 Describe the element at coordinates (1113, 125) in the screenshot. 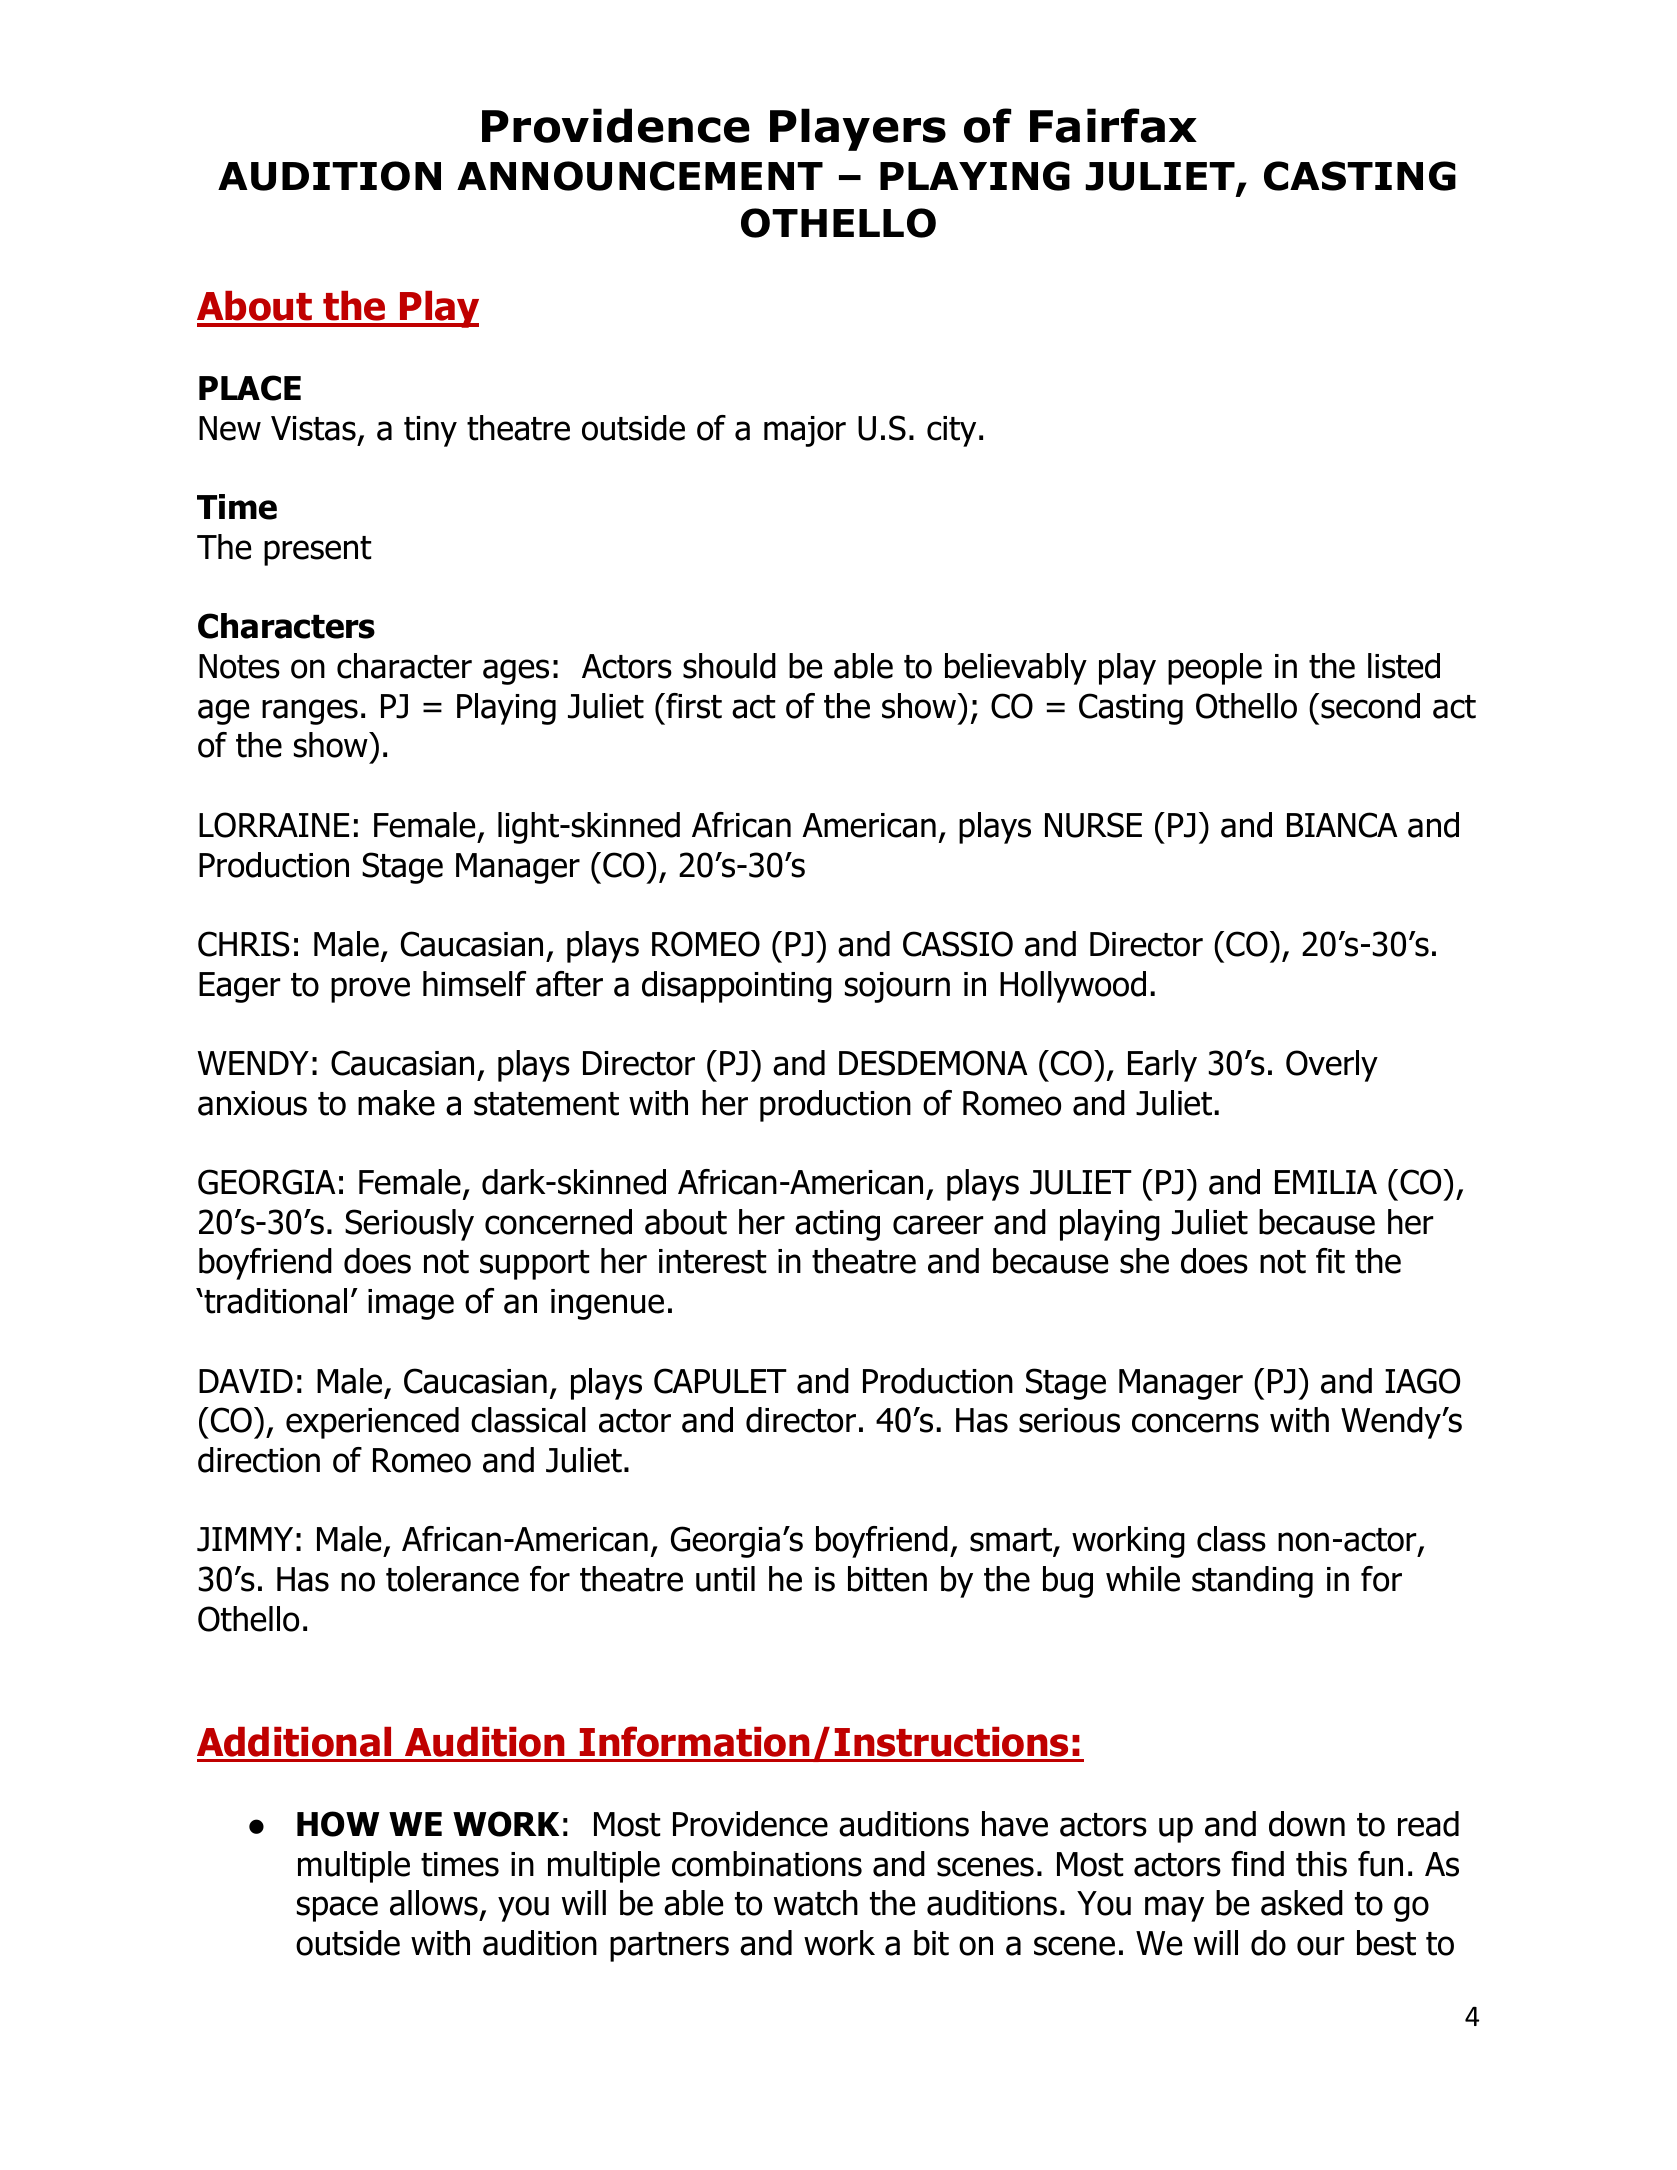

I see `Fairfax` at that location.
